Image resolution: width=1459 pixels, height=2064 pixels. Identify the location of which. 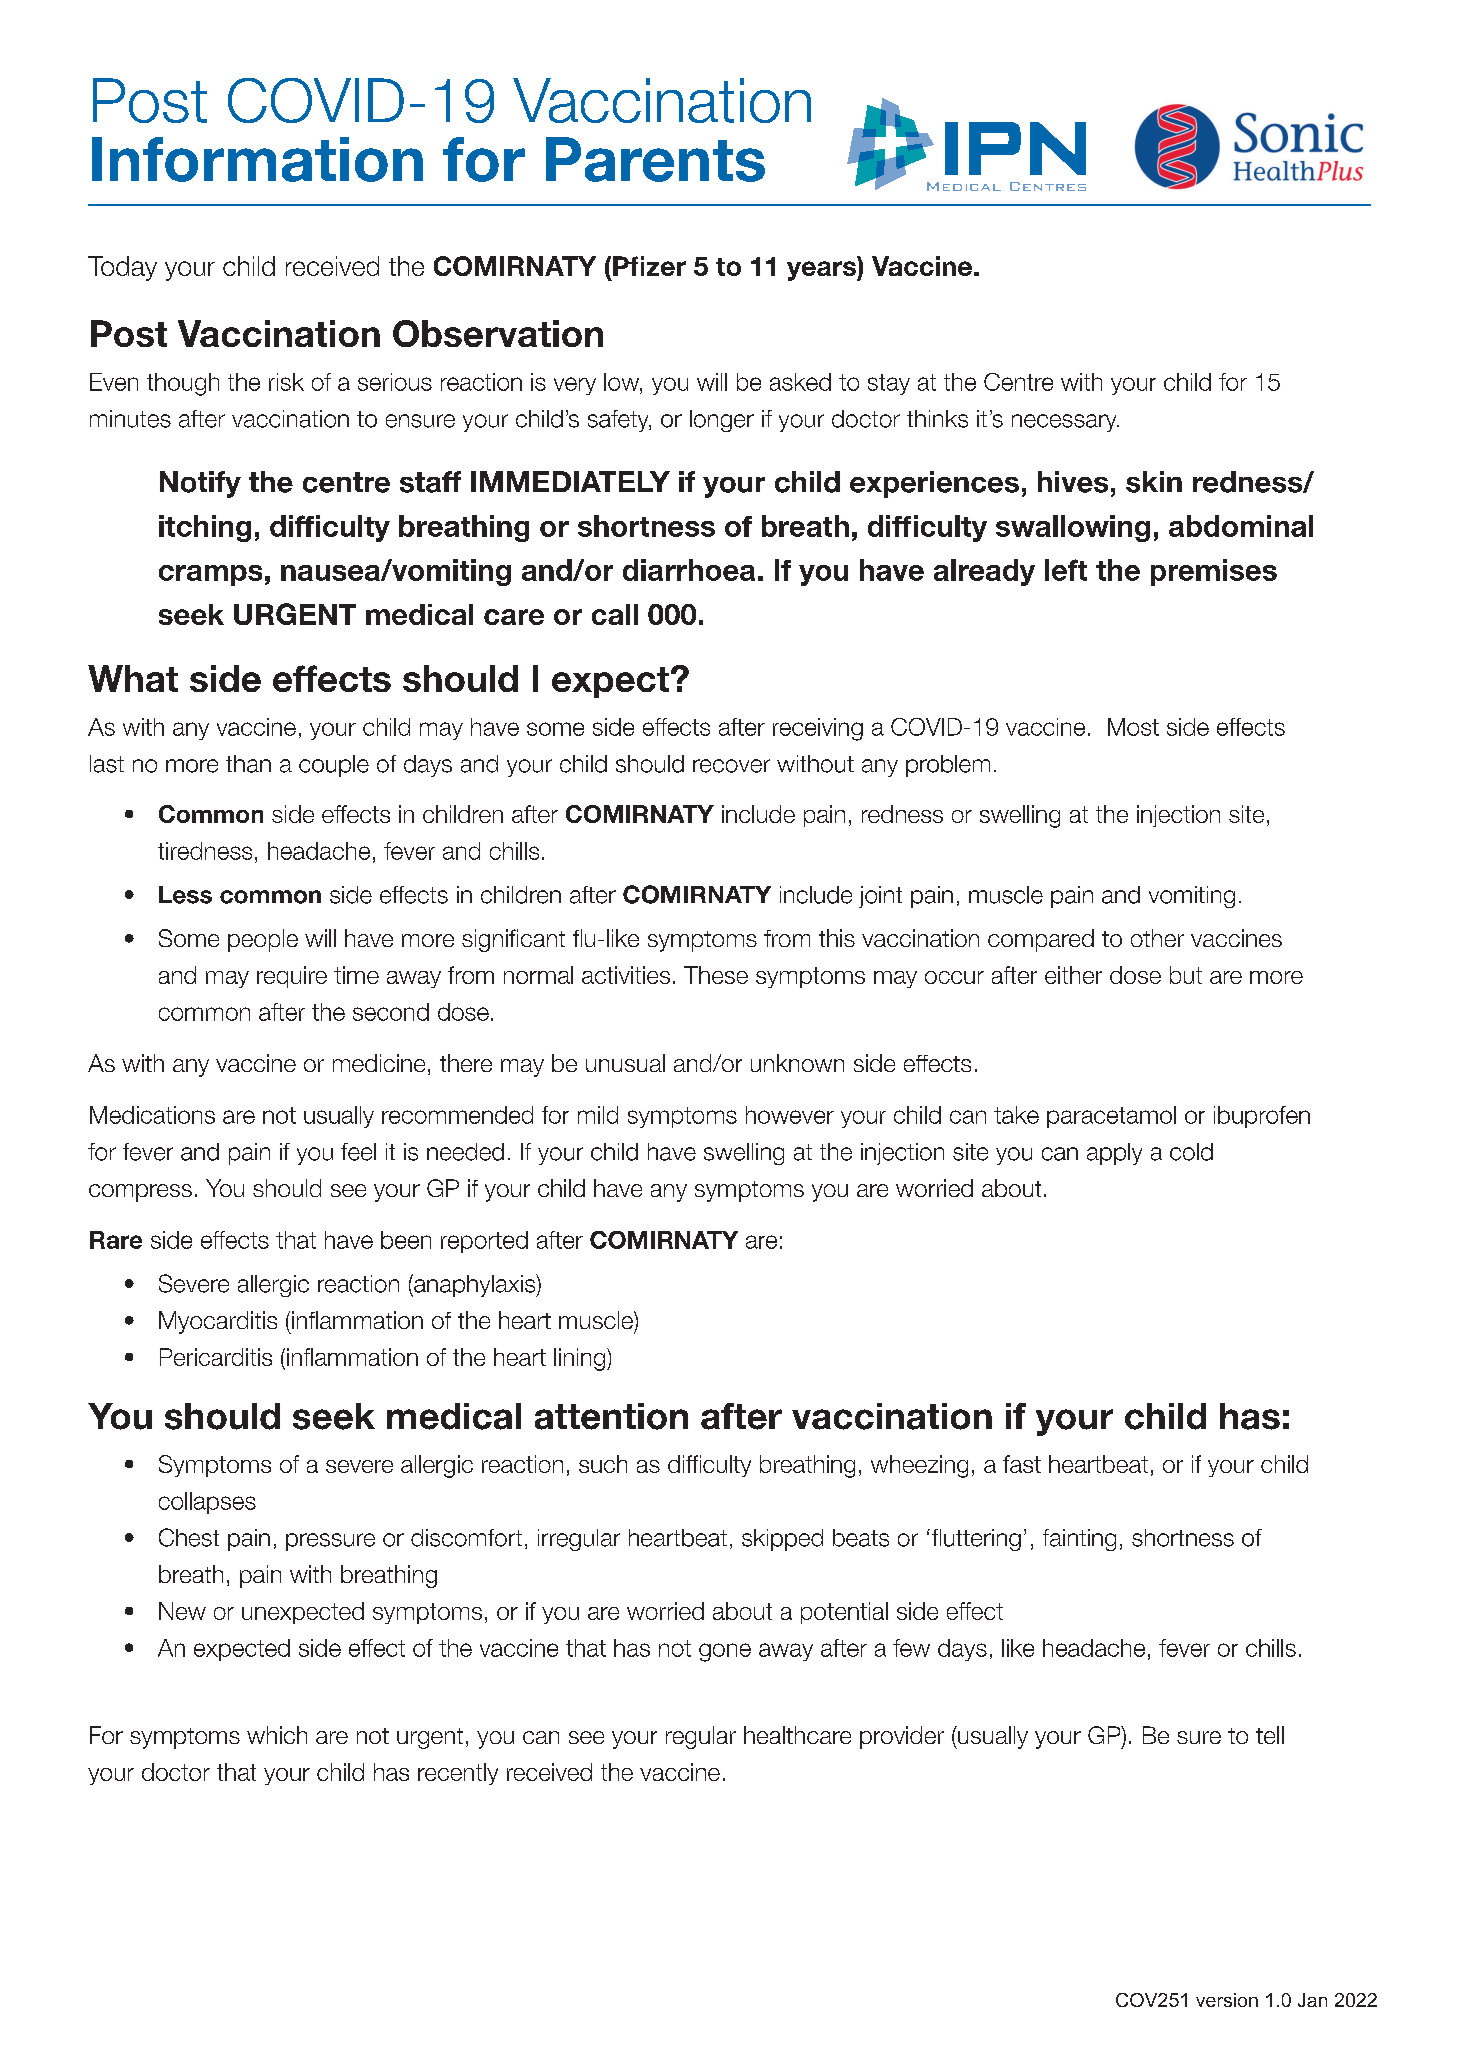
(277, 1735).
